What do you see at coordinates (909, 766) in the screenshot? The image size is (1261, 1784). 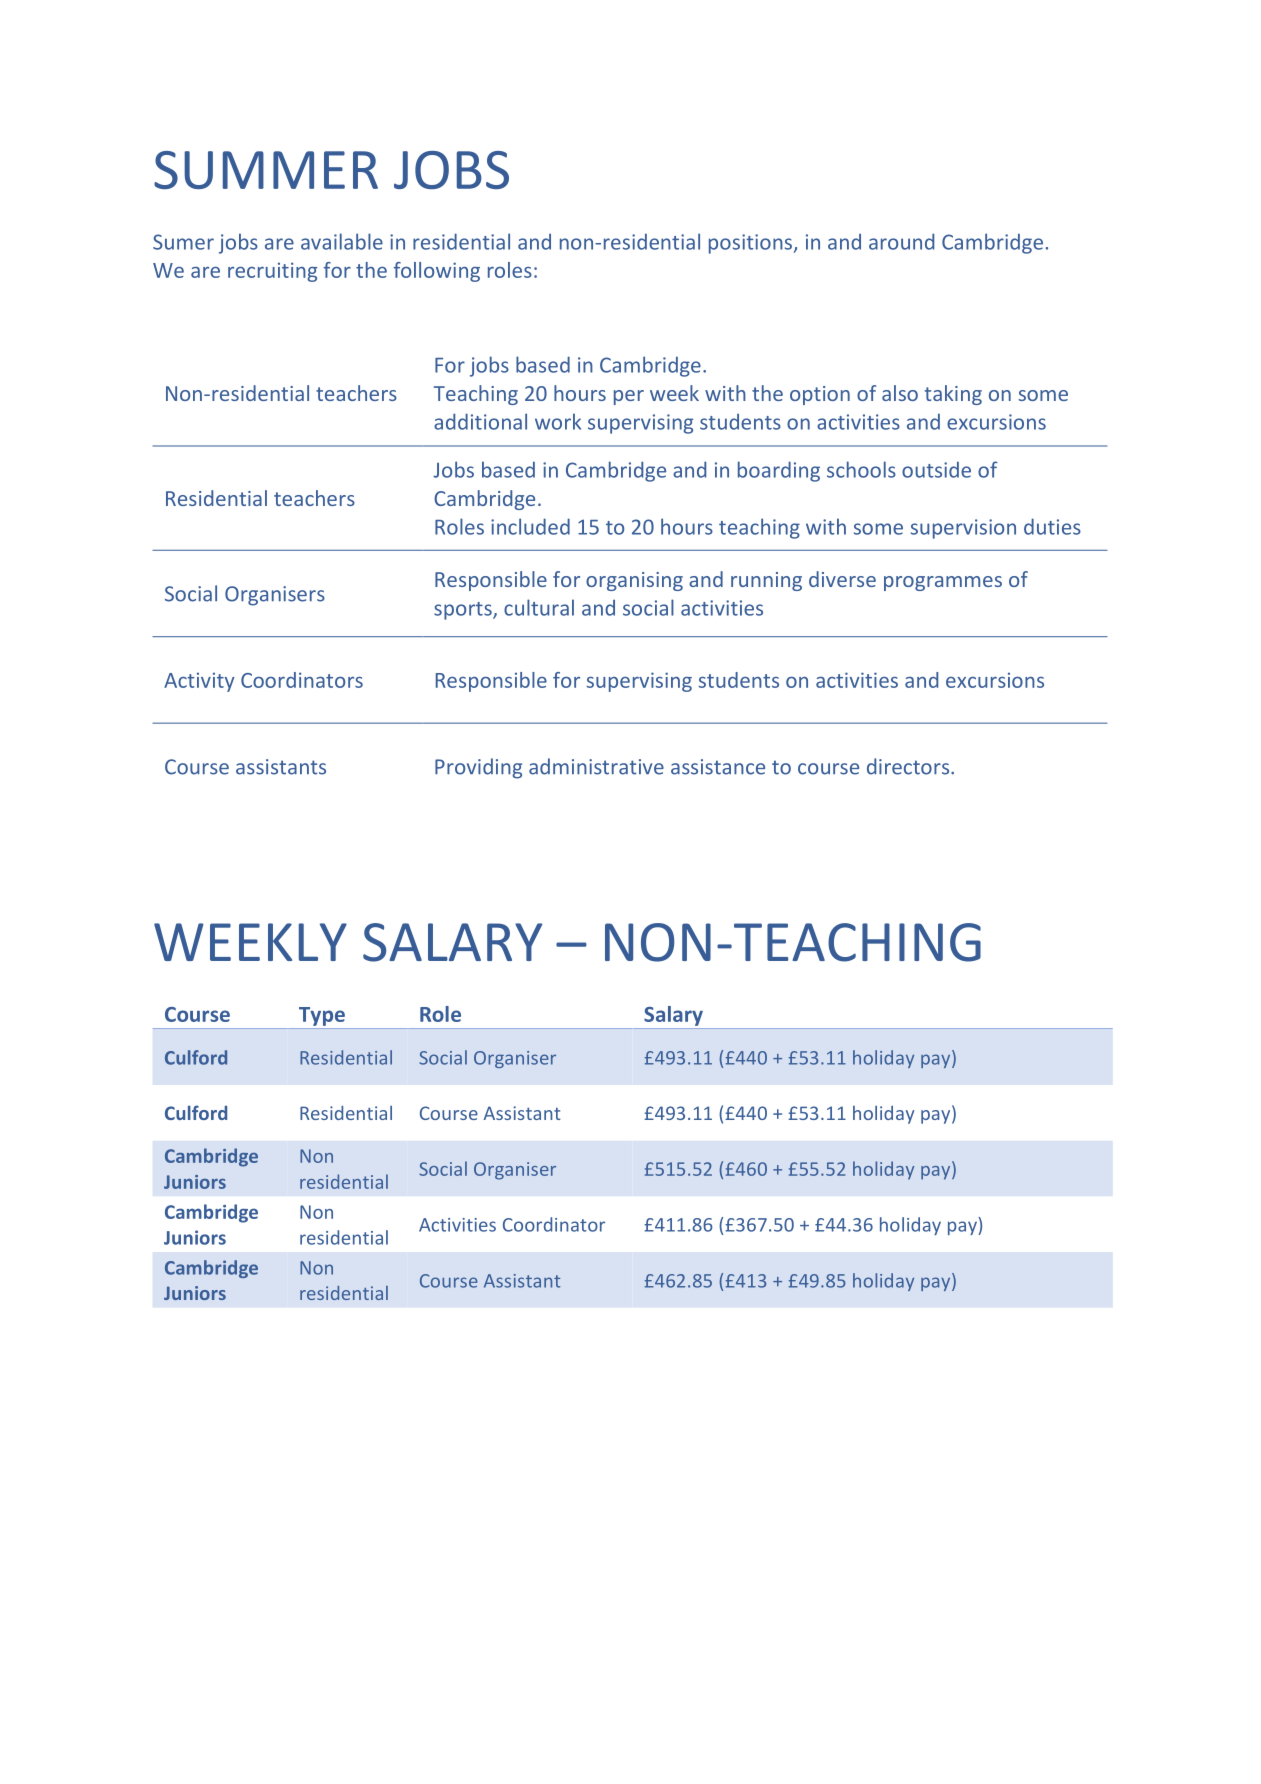 I see `directors` at bounding box center [909, 766].
